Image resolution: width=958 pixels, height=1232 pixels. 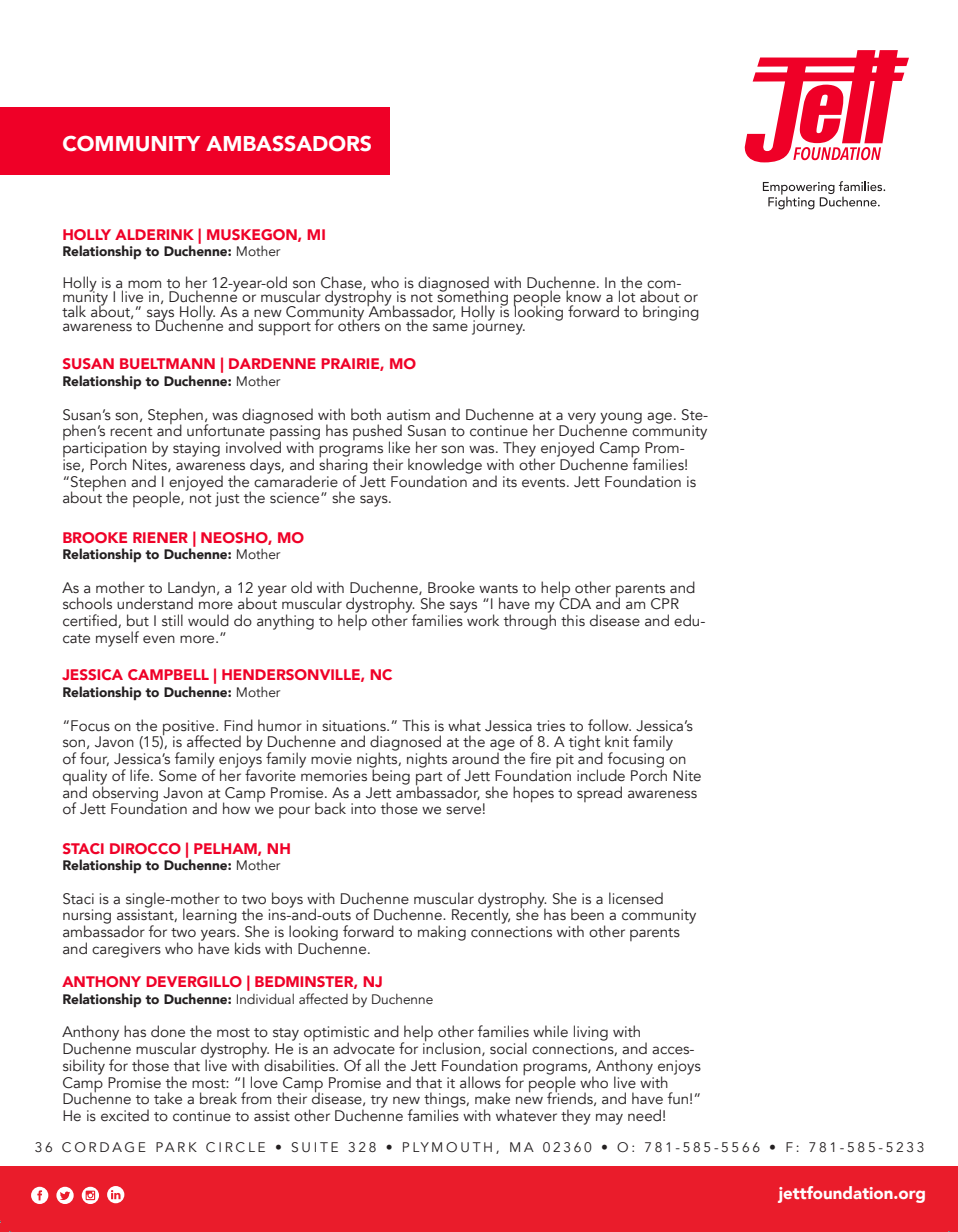 I want to click on lot, so click(x=627, y=296).
